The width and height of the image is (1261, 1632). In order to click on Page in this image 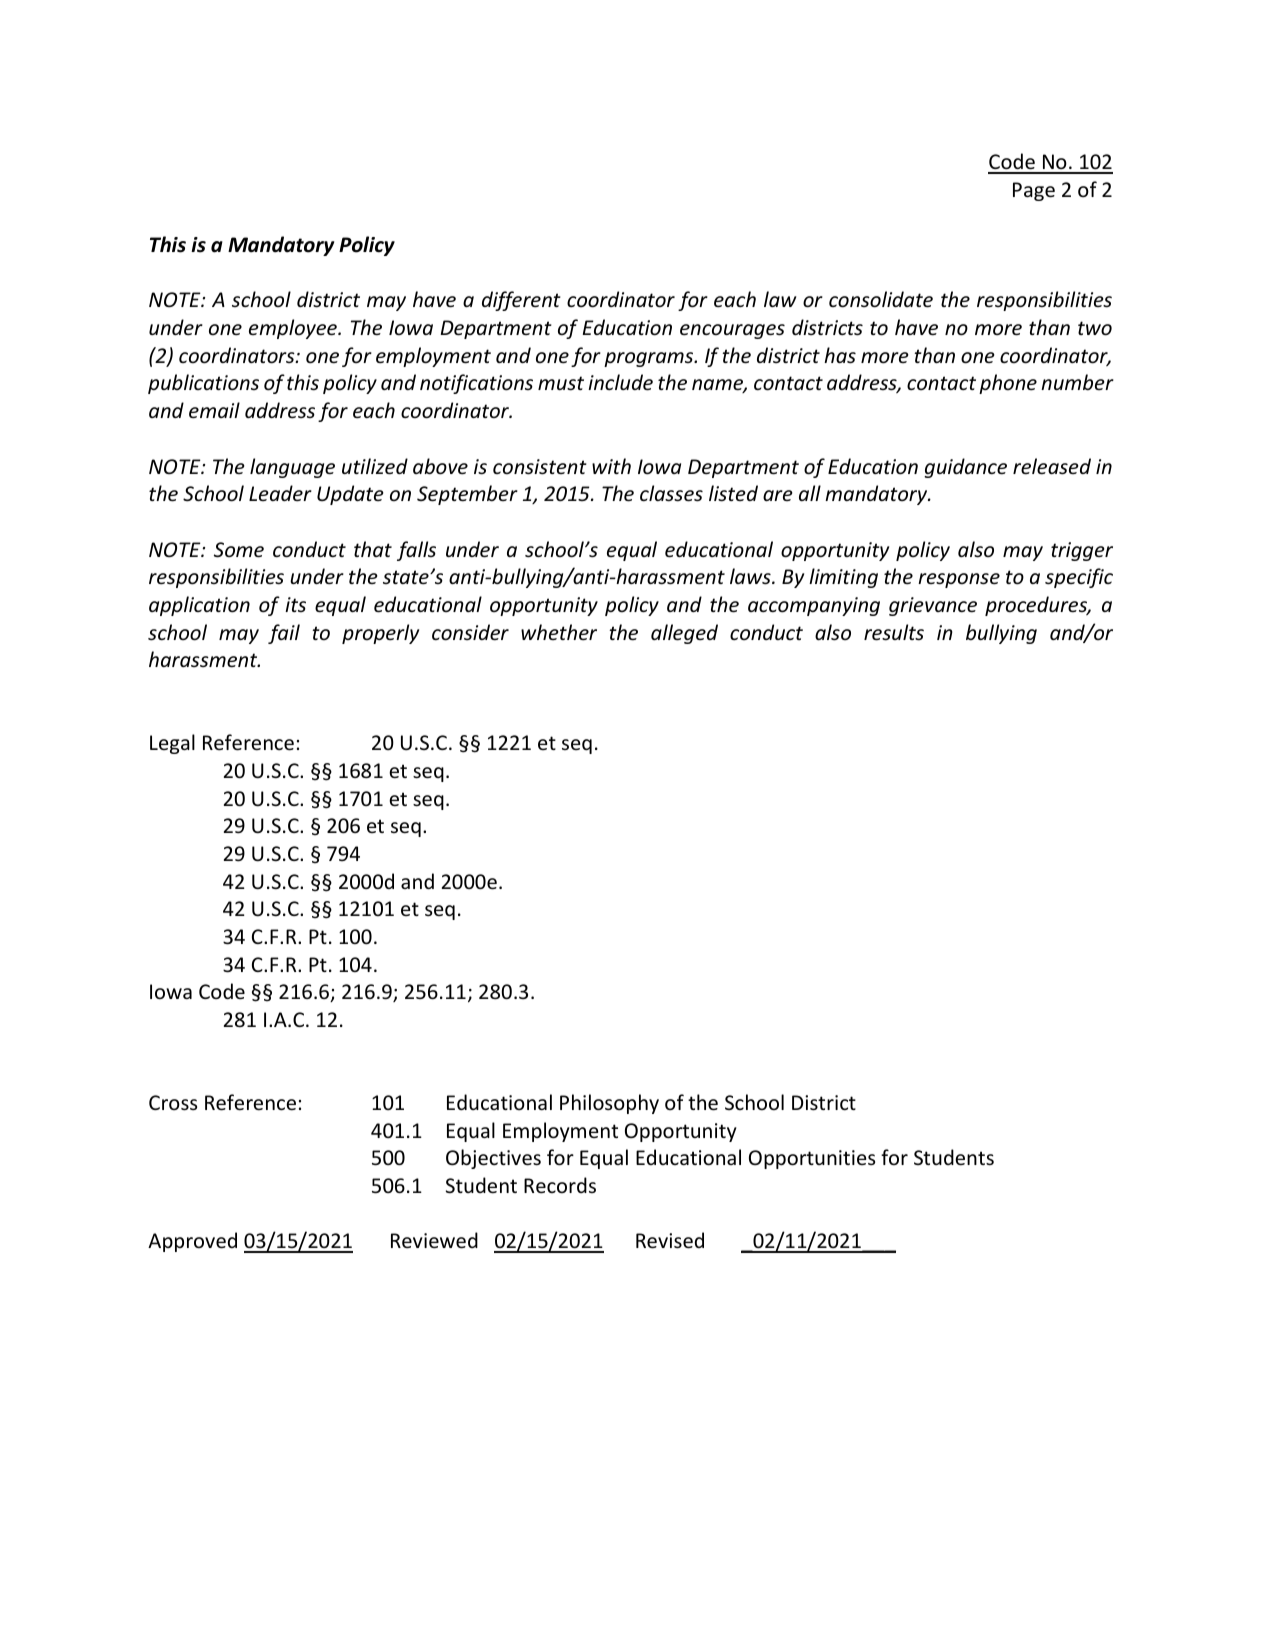, I will do `click(1034, 191)`.
